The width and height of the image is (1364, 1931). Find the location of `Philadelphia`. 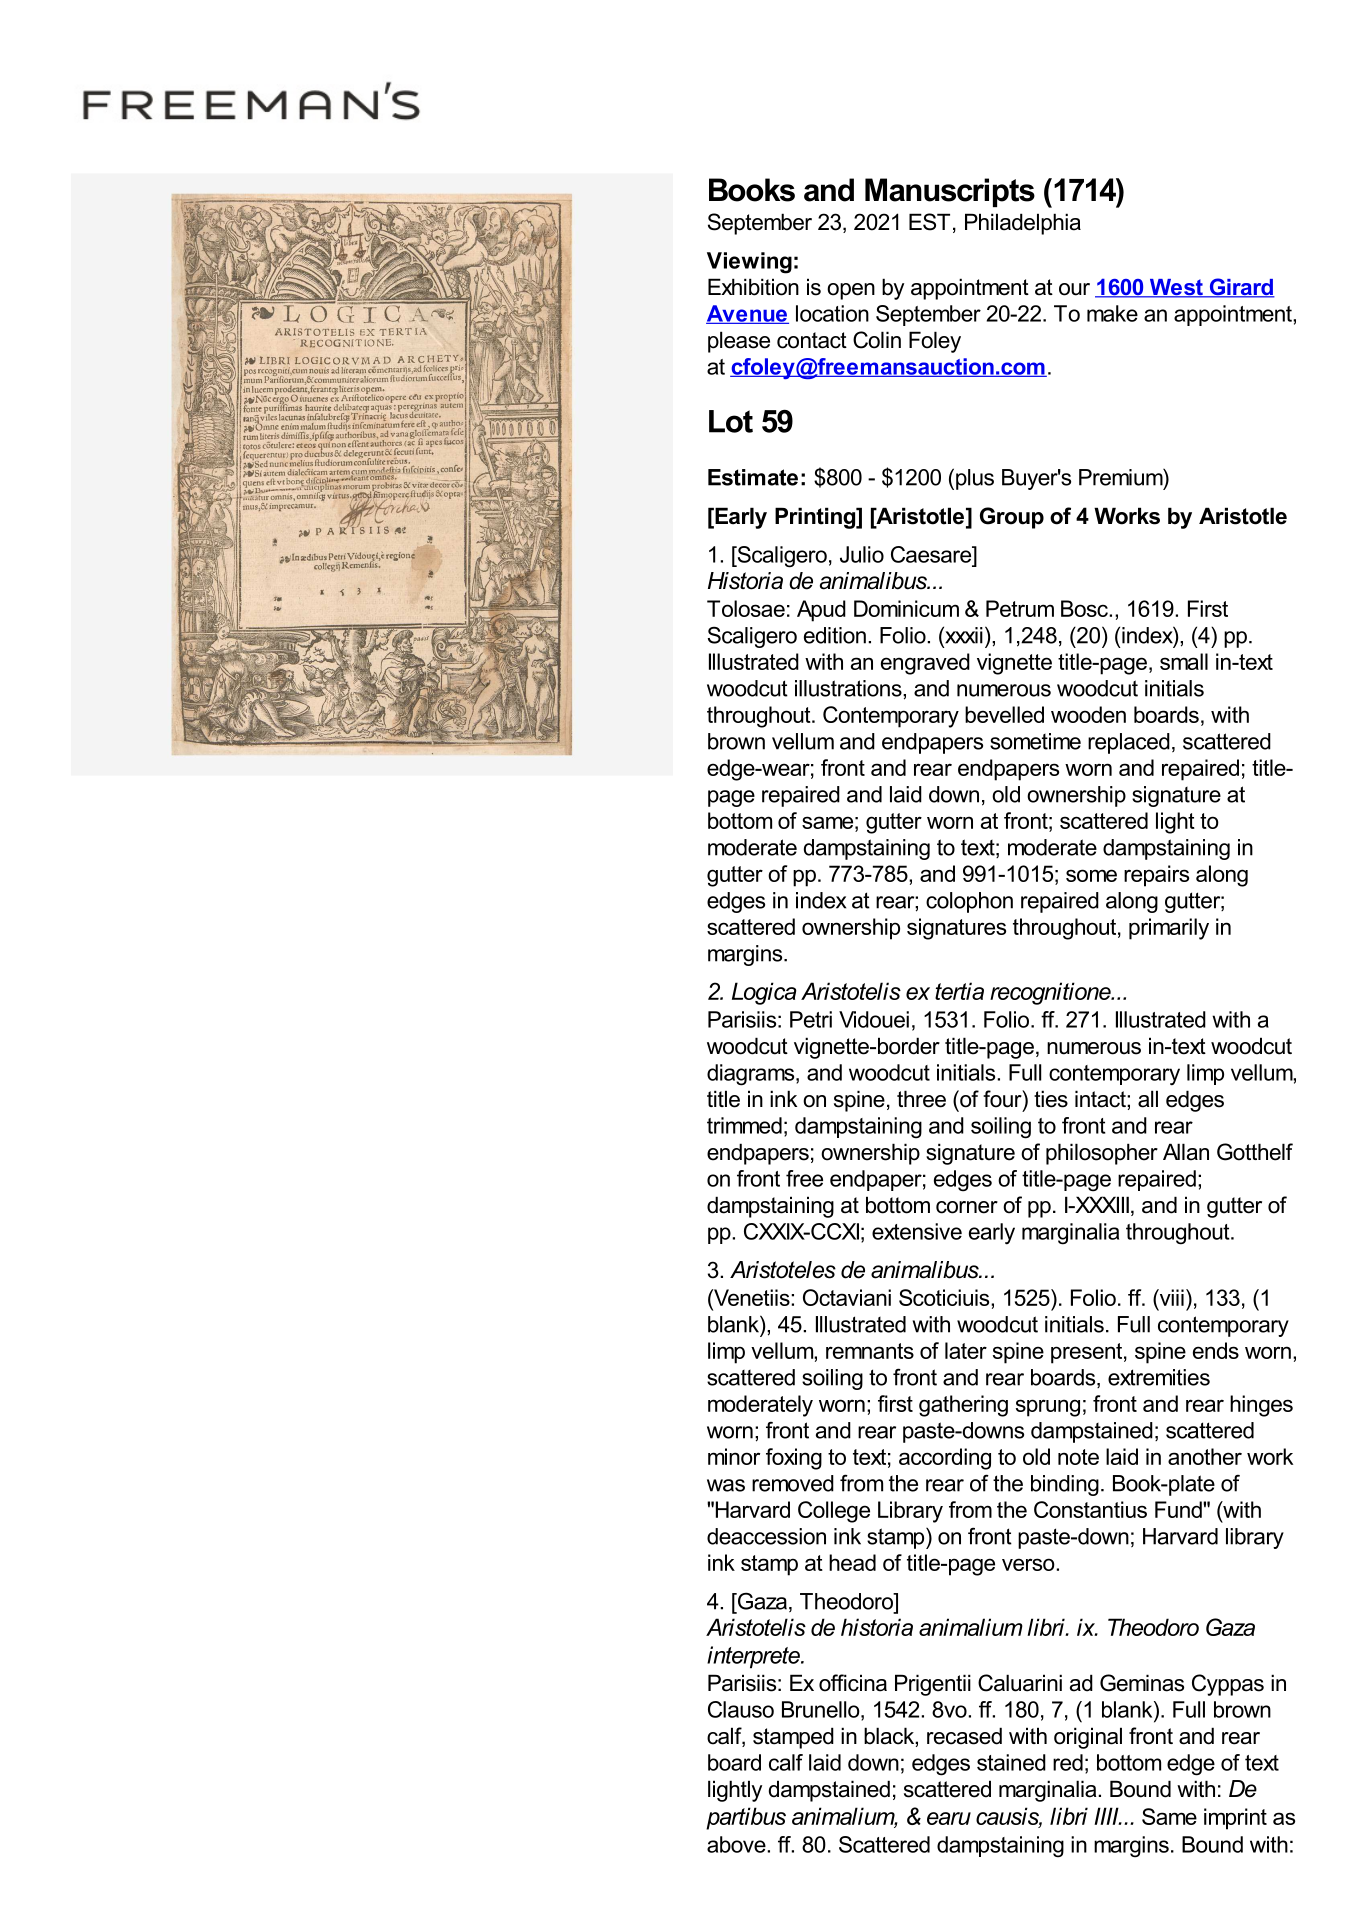

Philadelphia is located at coordinates (1023, 224).
